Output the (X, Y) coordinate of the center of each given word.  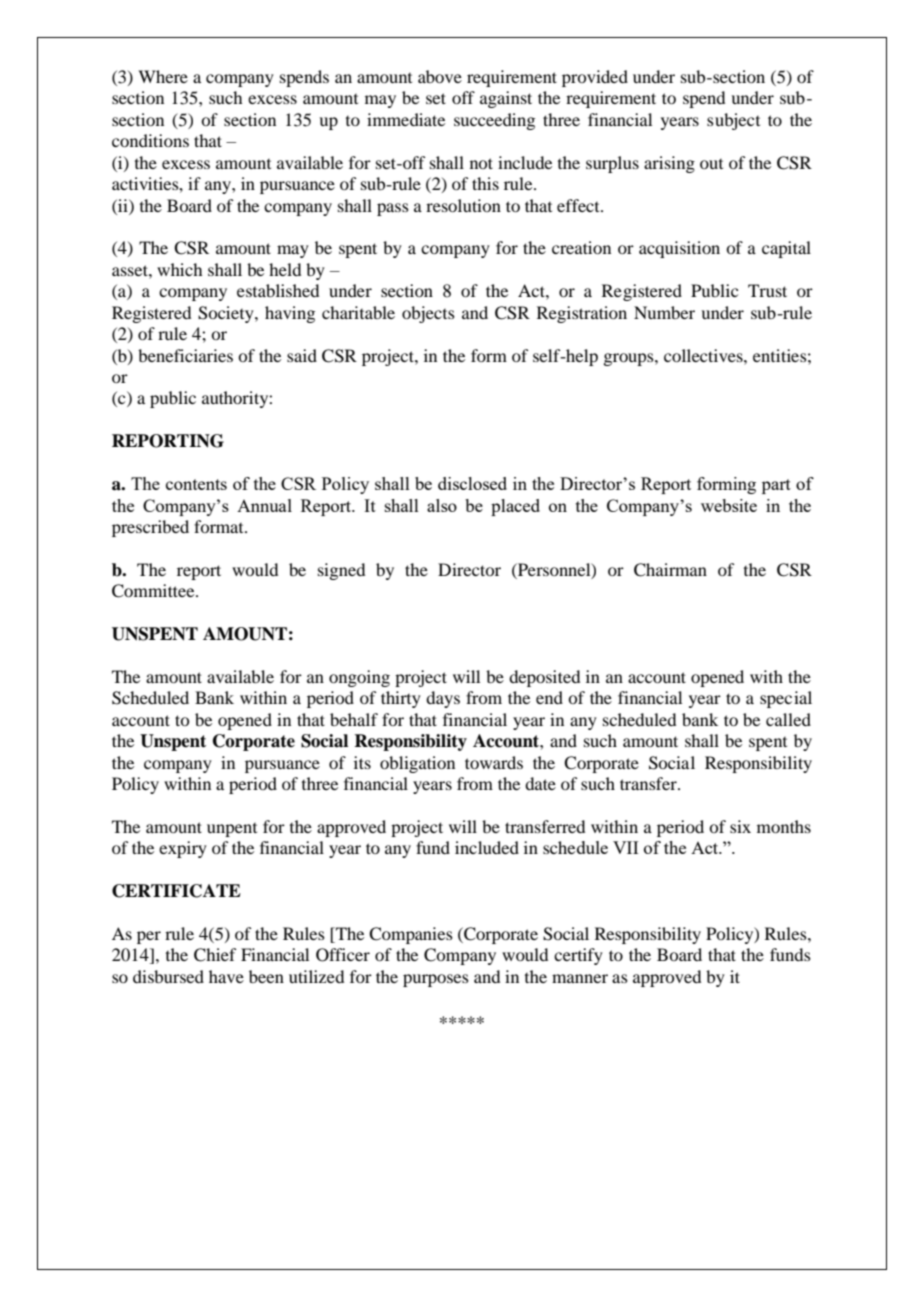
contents (196, 484)
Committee (154, 591)
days (443, 699)
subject (733, 121)
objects (428, 314)
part (776, 486)
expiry (183, 849)
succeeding (494, 121)
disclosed (472, 483)
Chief (215, 955)
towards (494, 762)
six (740, 826)
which (179, 269)
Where (163, 76)
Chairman (670, 570)
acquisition (679, 249)
